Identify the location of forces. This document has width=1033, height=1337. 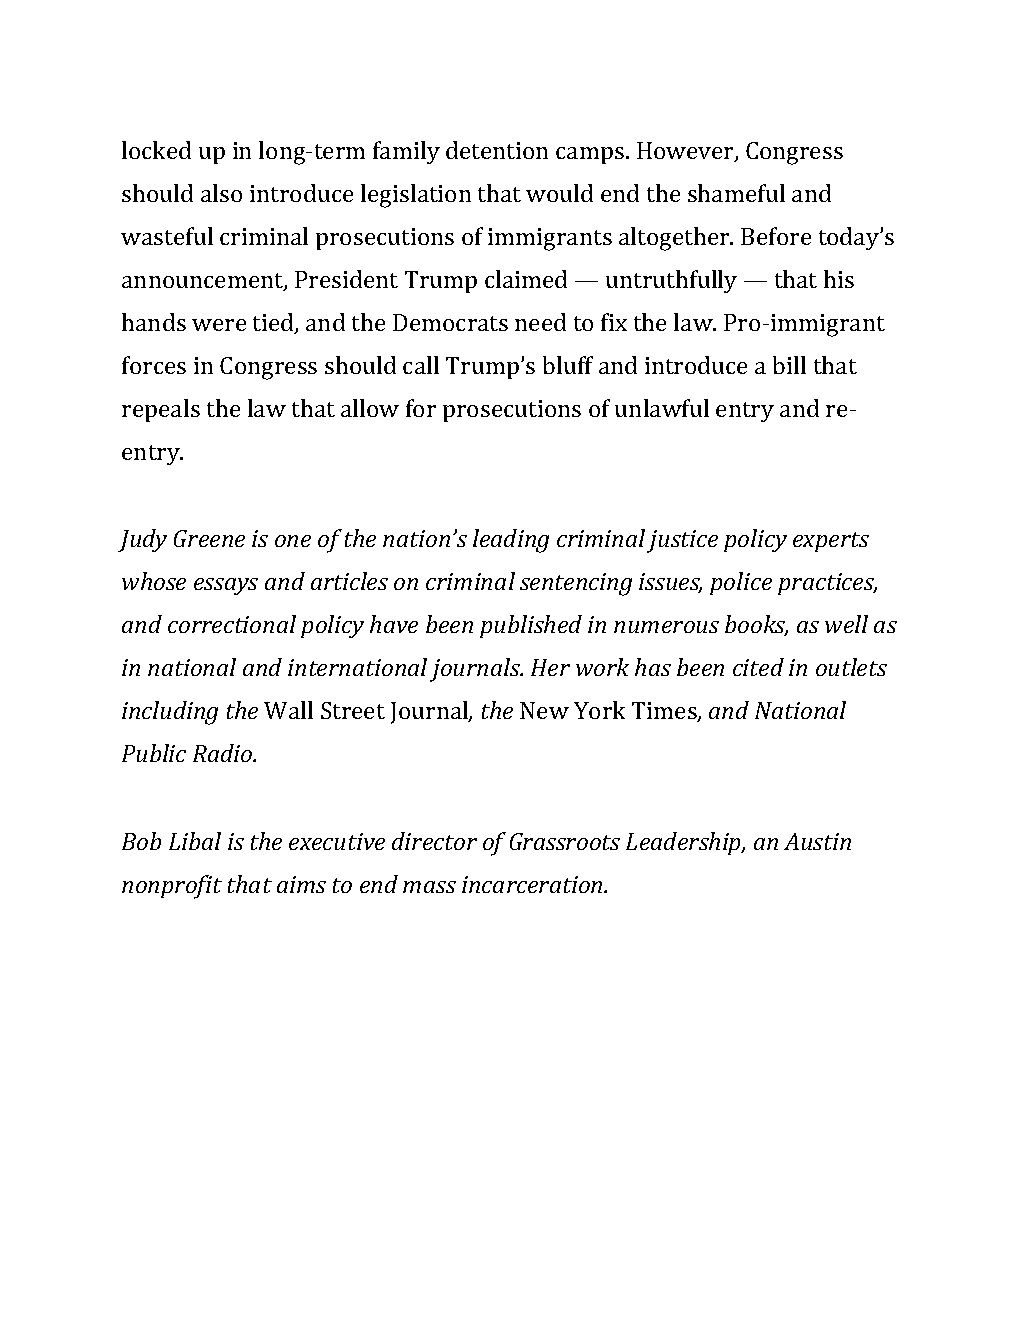
(154, 365).
